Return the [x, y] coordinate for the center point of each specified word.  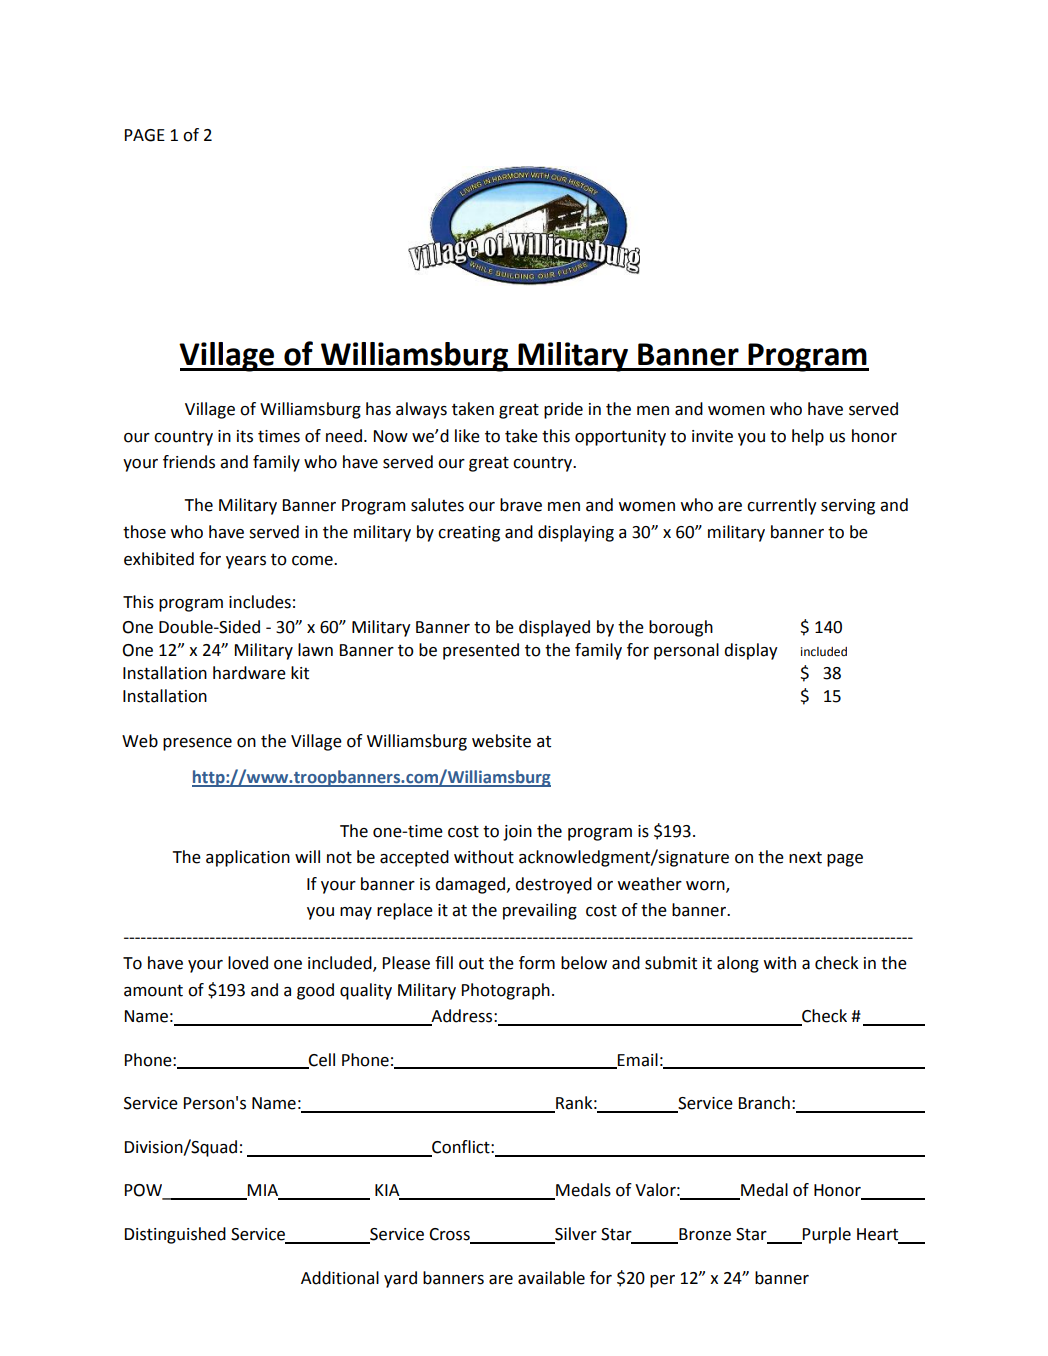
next [805, 857]
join [517, 833]
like [467, 436]
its [245, 436]
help [808, 437]
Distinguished [175, 1235]
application [248, 858]
